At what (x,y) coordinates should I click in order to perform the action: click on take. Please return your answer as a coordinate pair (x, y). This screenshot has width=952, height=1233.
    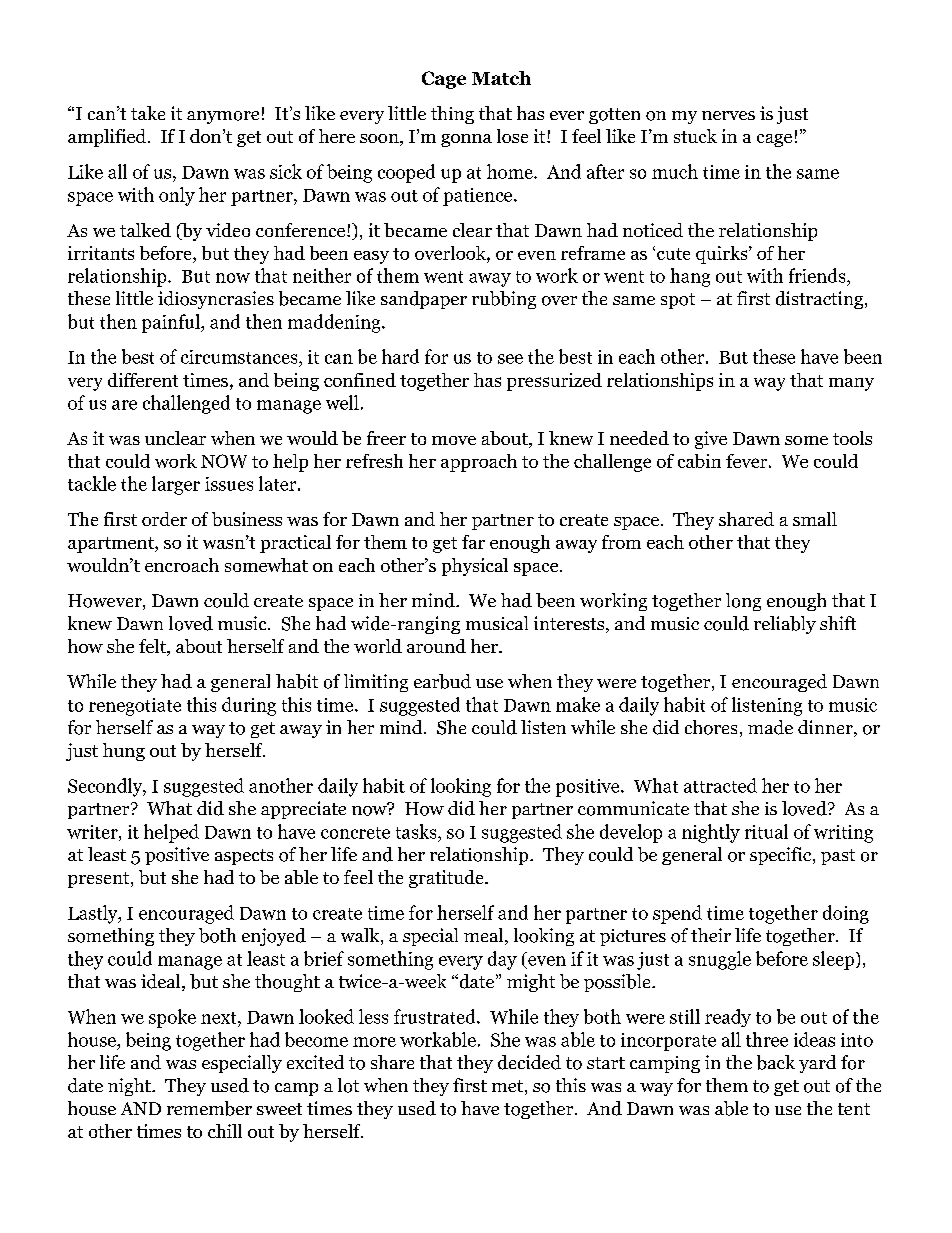
    Looking at the image, I should click on (148, 113).
